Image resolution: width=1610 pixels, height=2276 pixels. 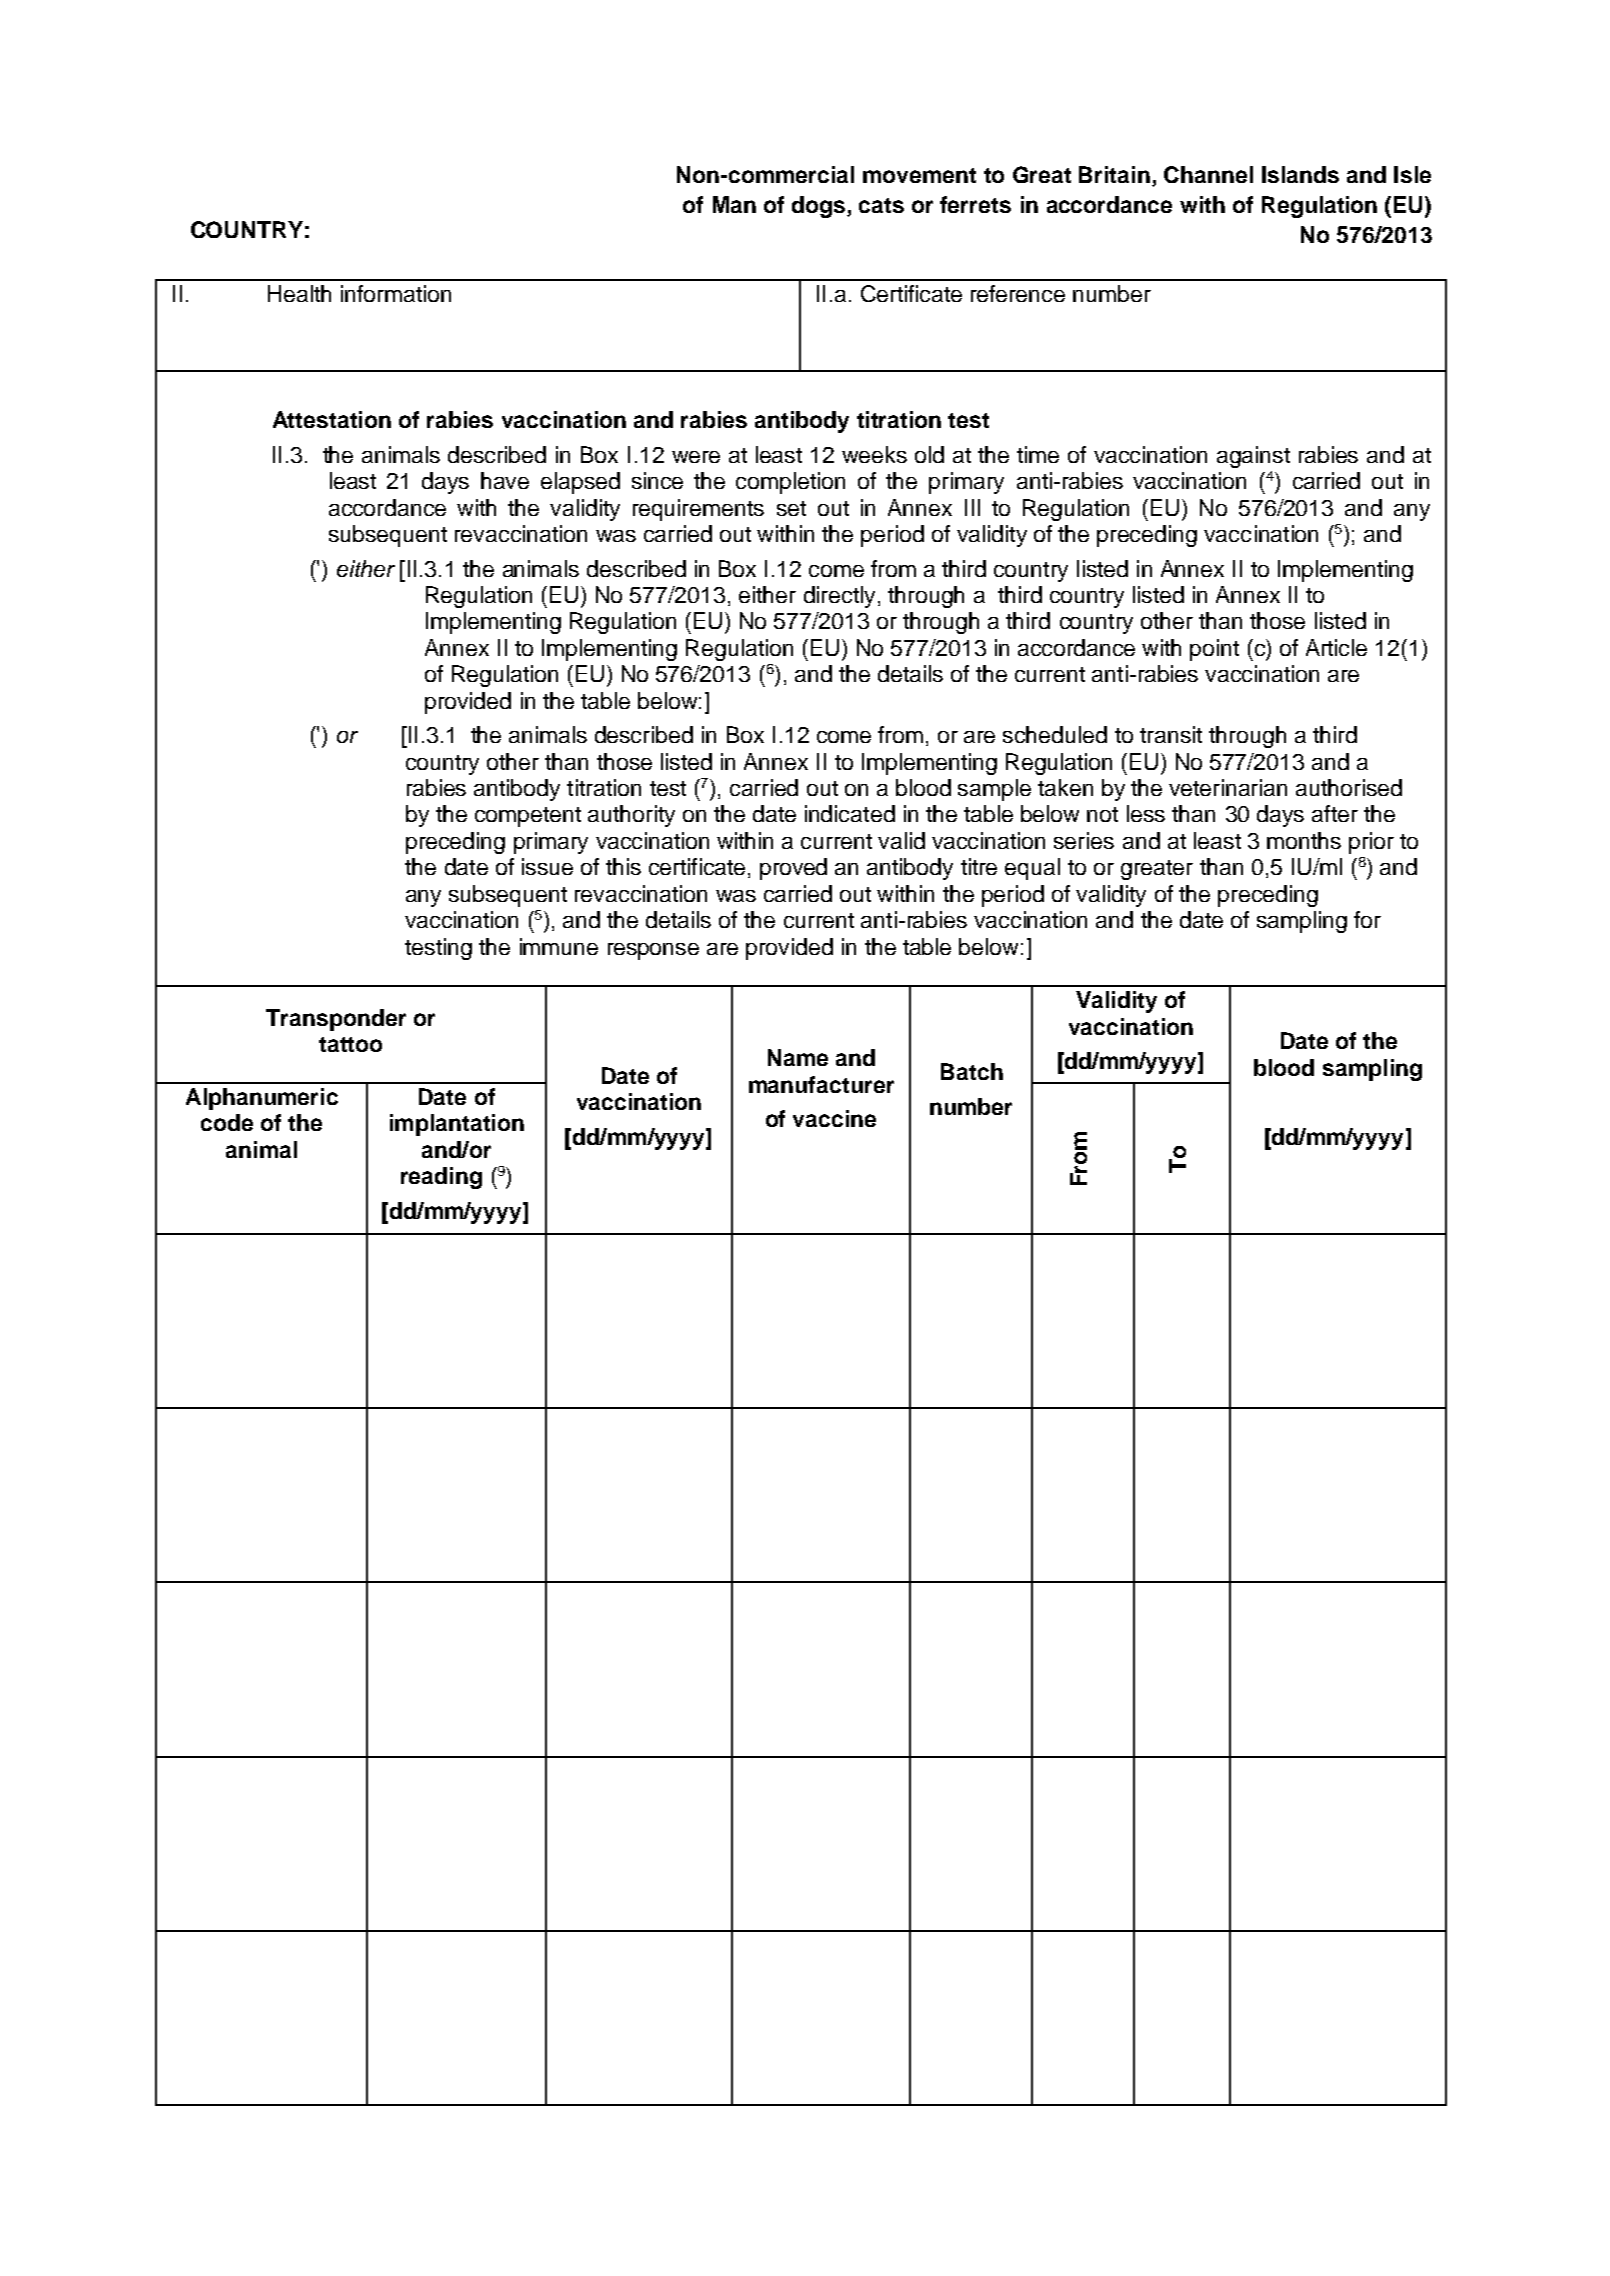 I want to click on Islands, so click(x=1300, y=174).
